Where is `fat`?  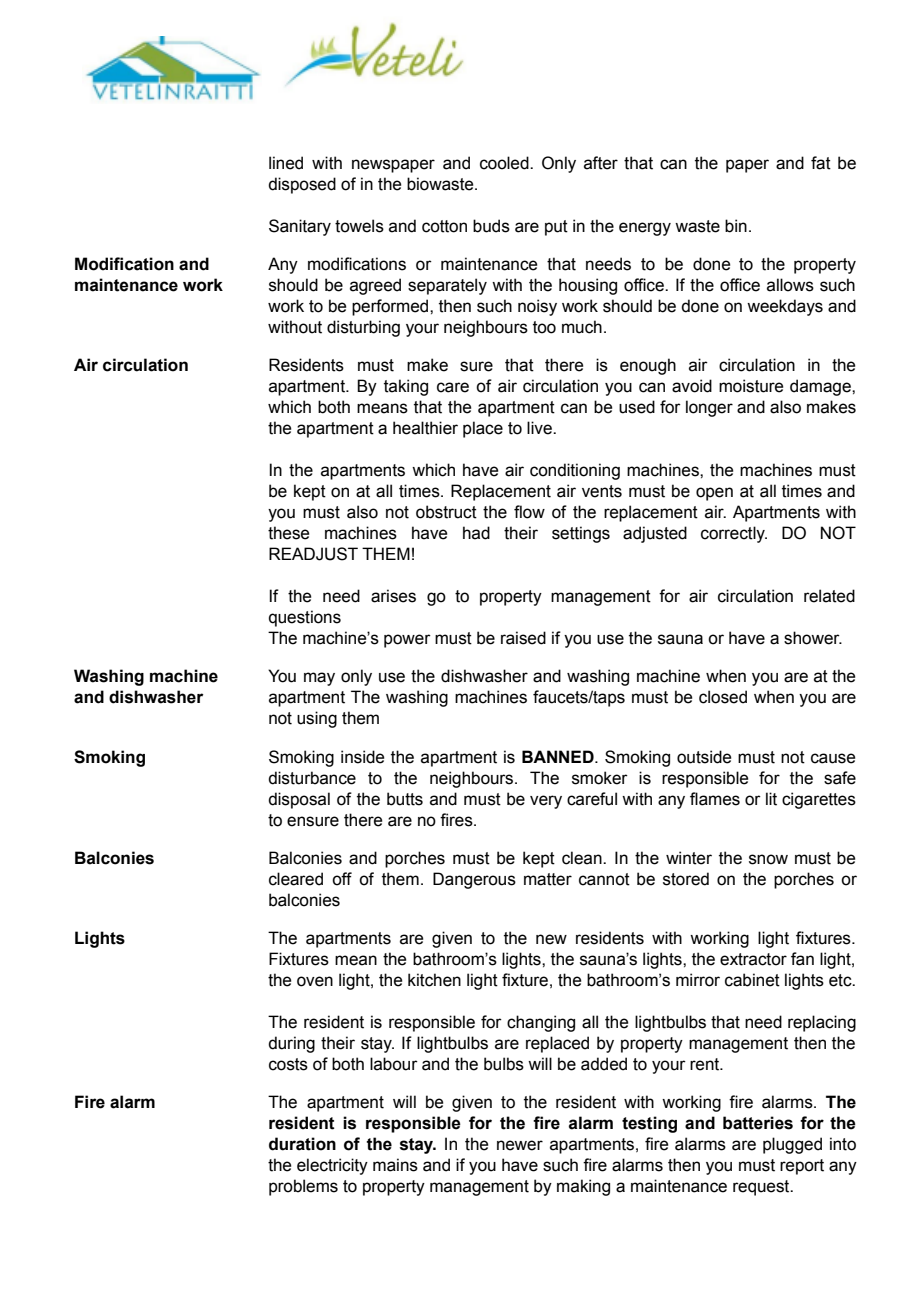 fat is located at coordinates (821, 163).
